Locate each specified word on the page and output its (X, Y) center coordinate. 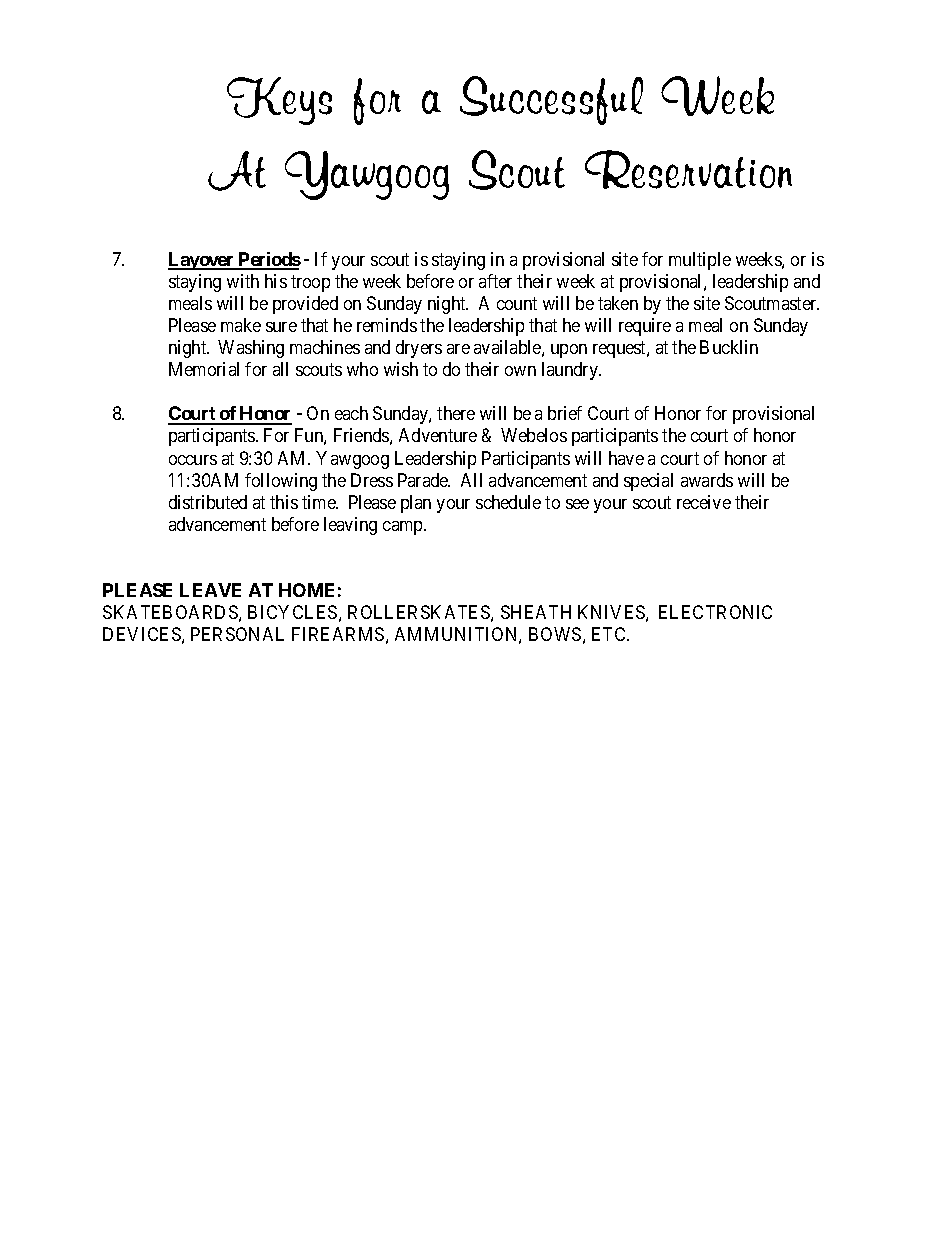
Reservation (688, 169)
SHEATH (536, 612)
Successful (551, 100)
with (243, 281)
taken (618, 303)
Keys (279, 101)
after (495, 281)
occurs (193, 460)
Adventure (438, 435)
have (626, 458)
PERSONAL (237, 634)
